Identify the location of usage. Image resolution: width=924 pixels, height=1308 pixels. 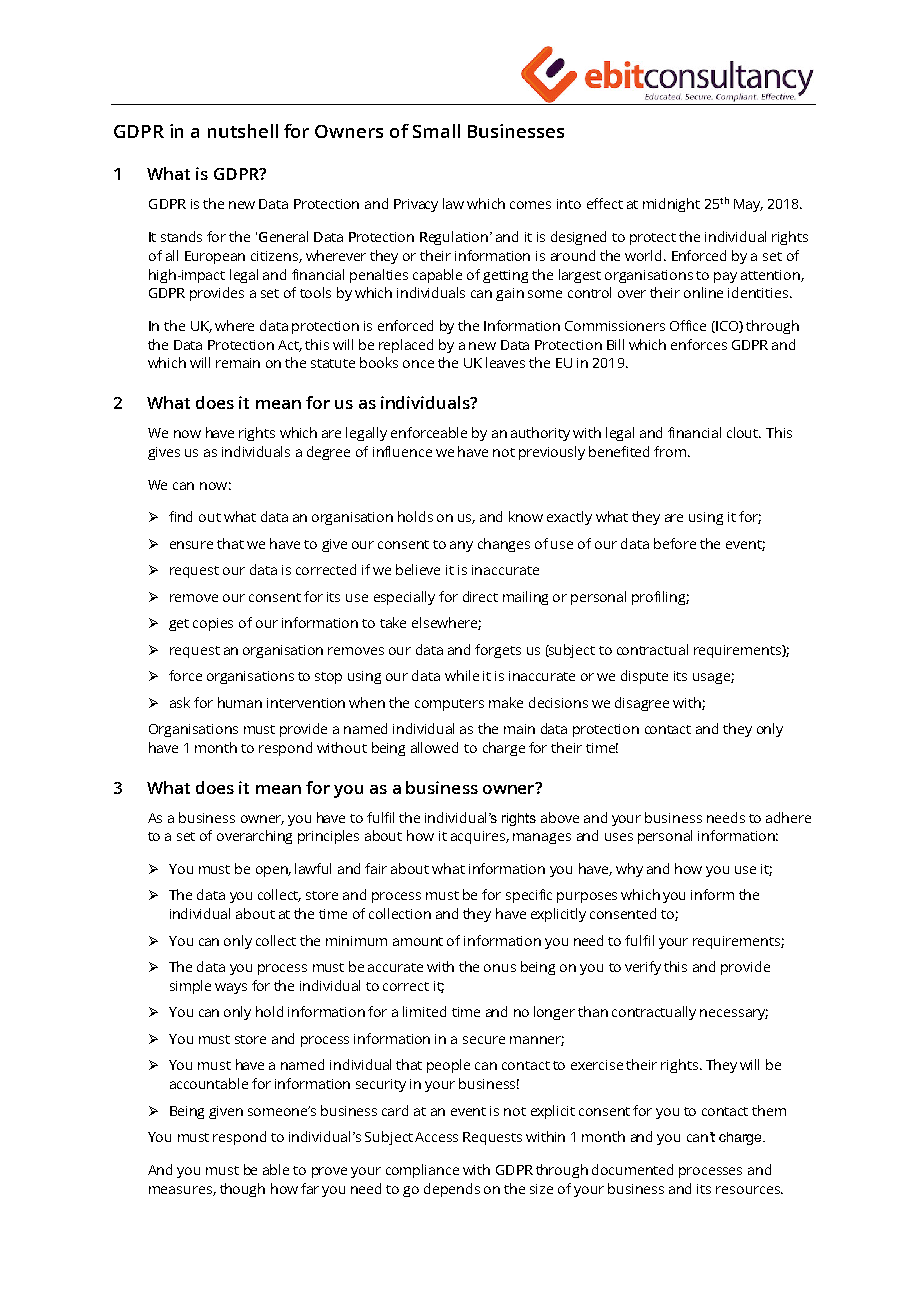
(712, 678).
